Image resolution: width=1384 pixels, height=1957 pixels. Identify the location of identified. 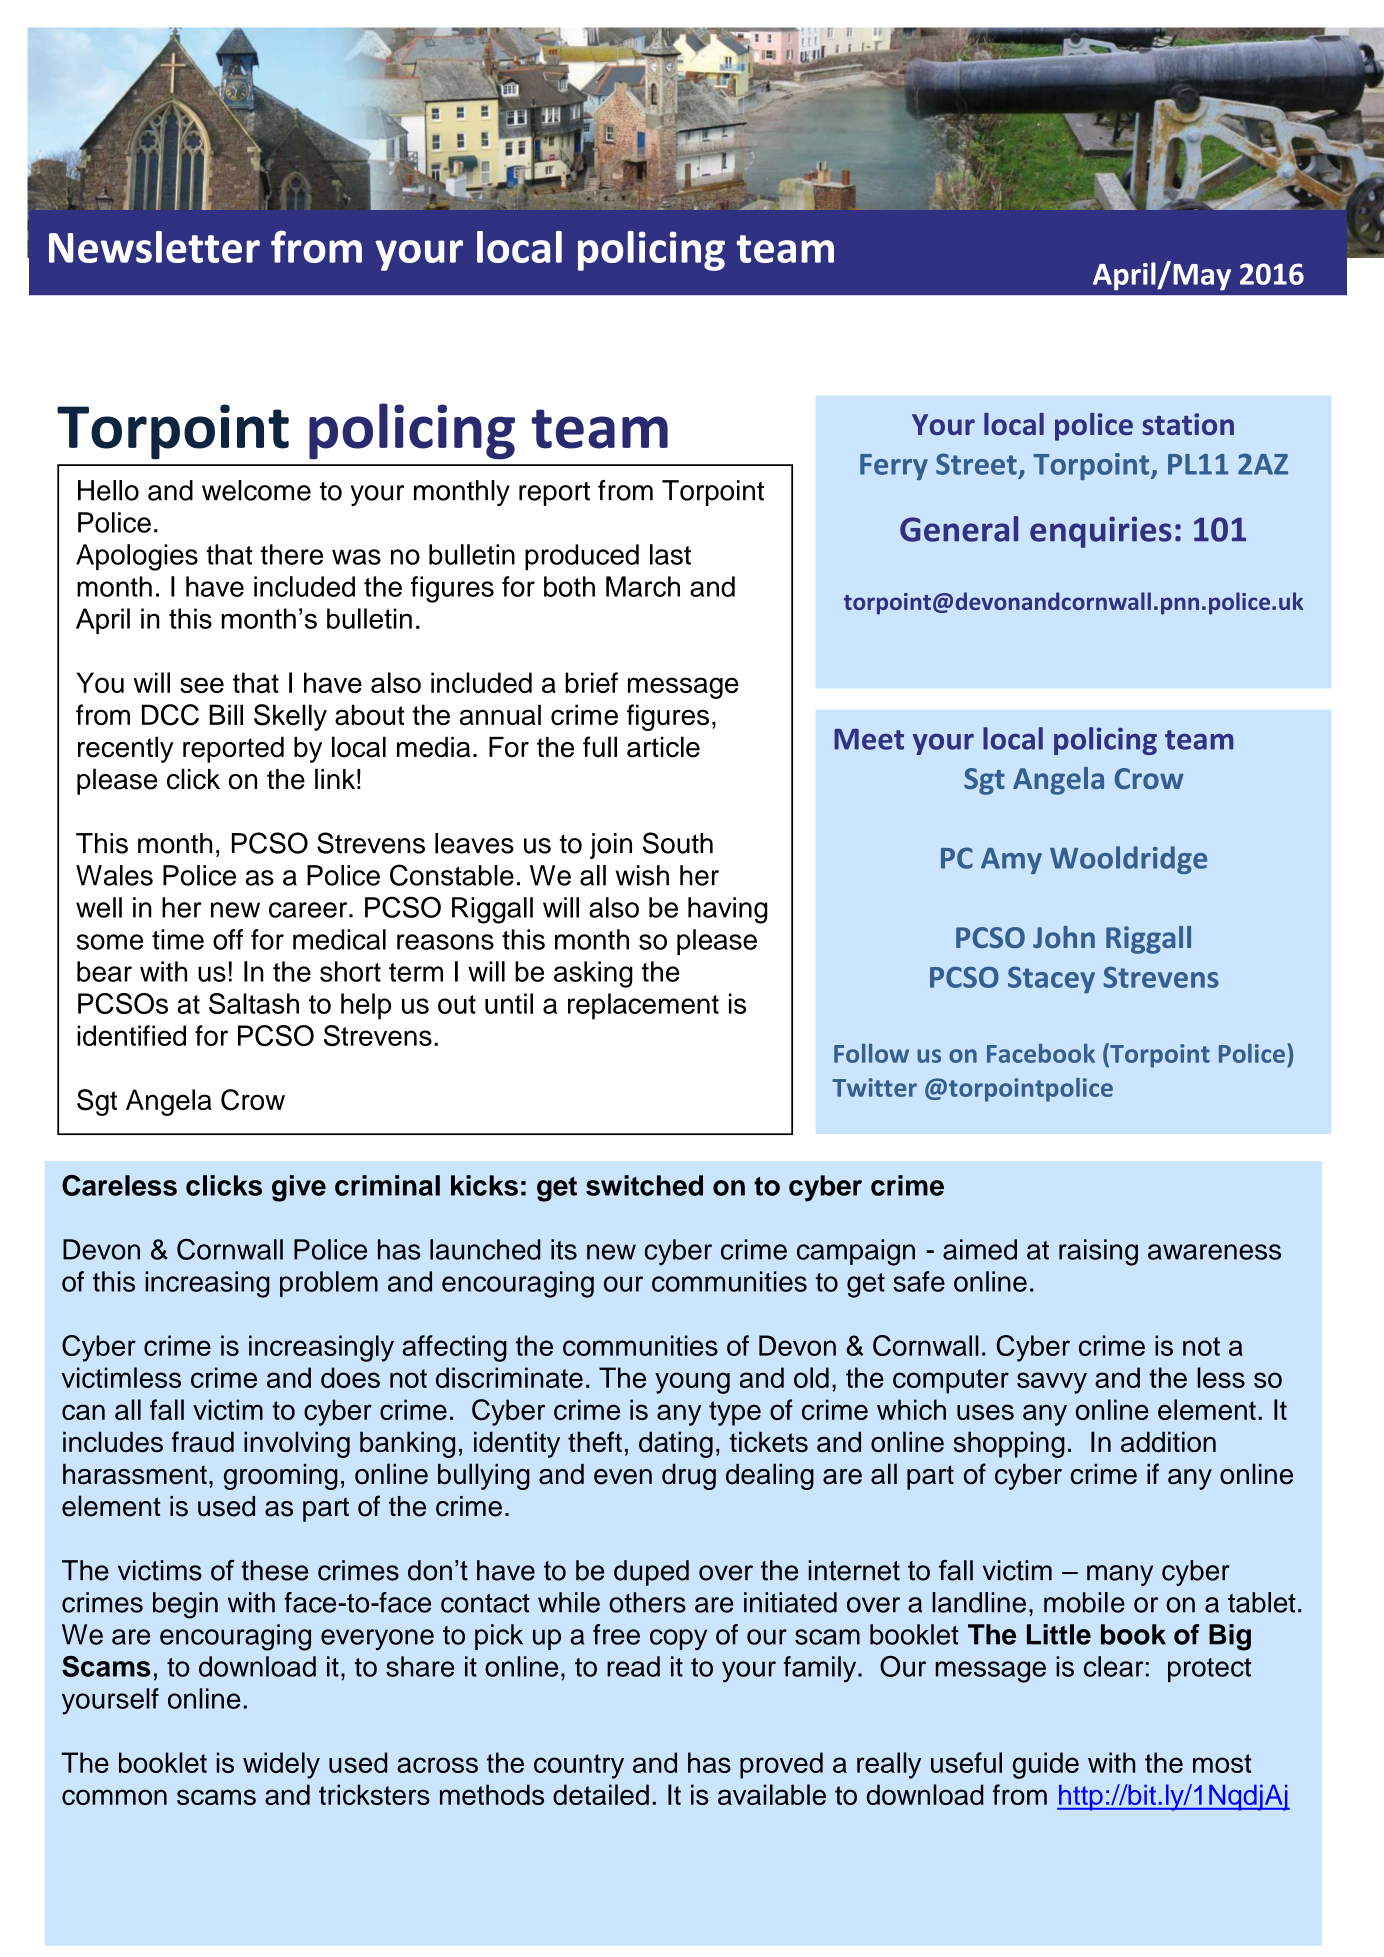
(131, 1035).
